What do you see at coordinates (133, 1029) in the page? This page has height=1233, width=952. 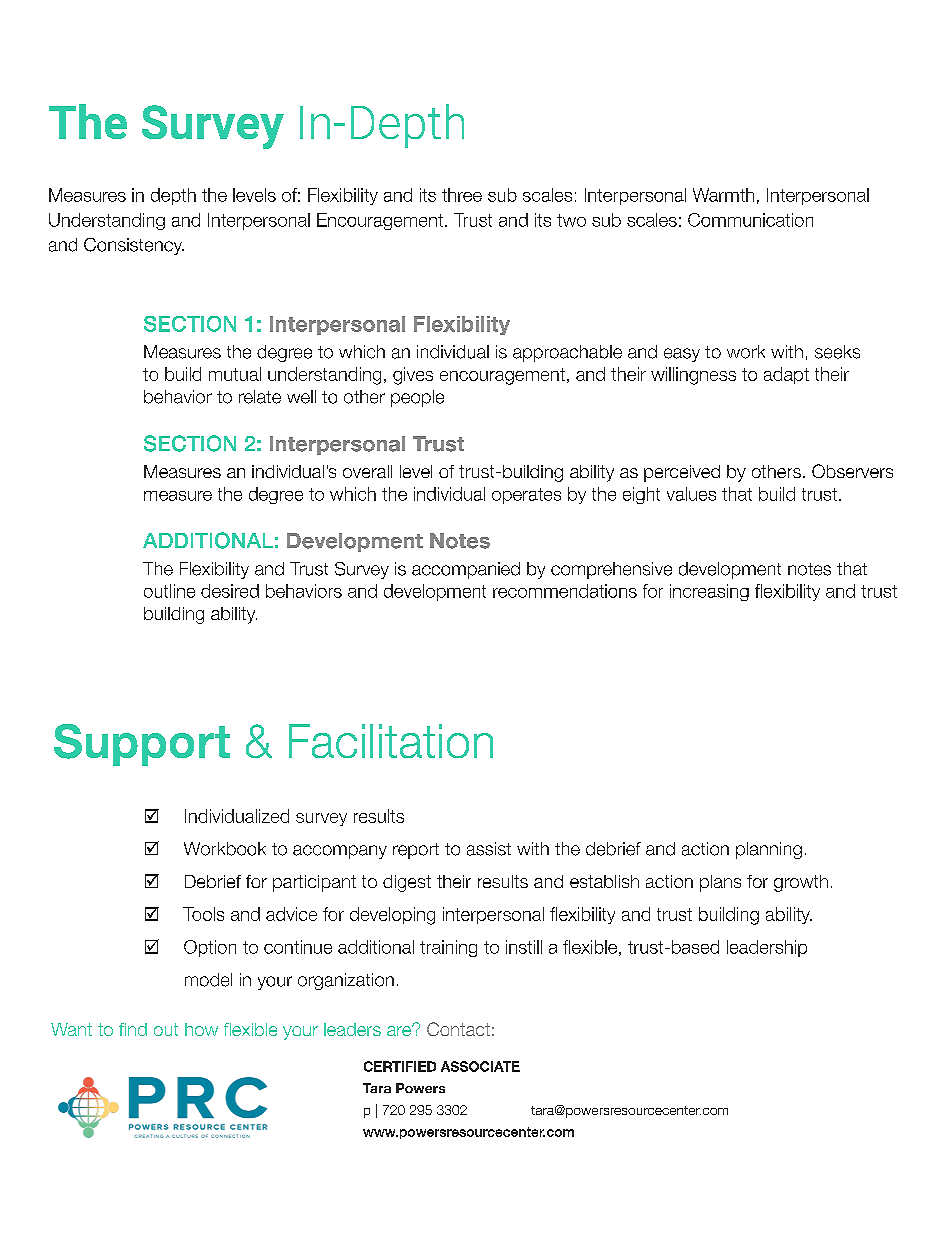 I see `find` at bounding box center [133, 1029].
